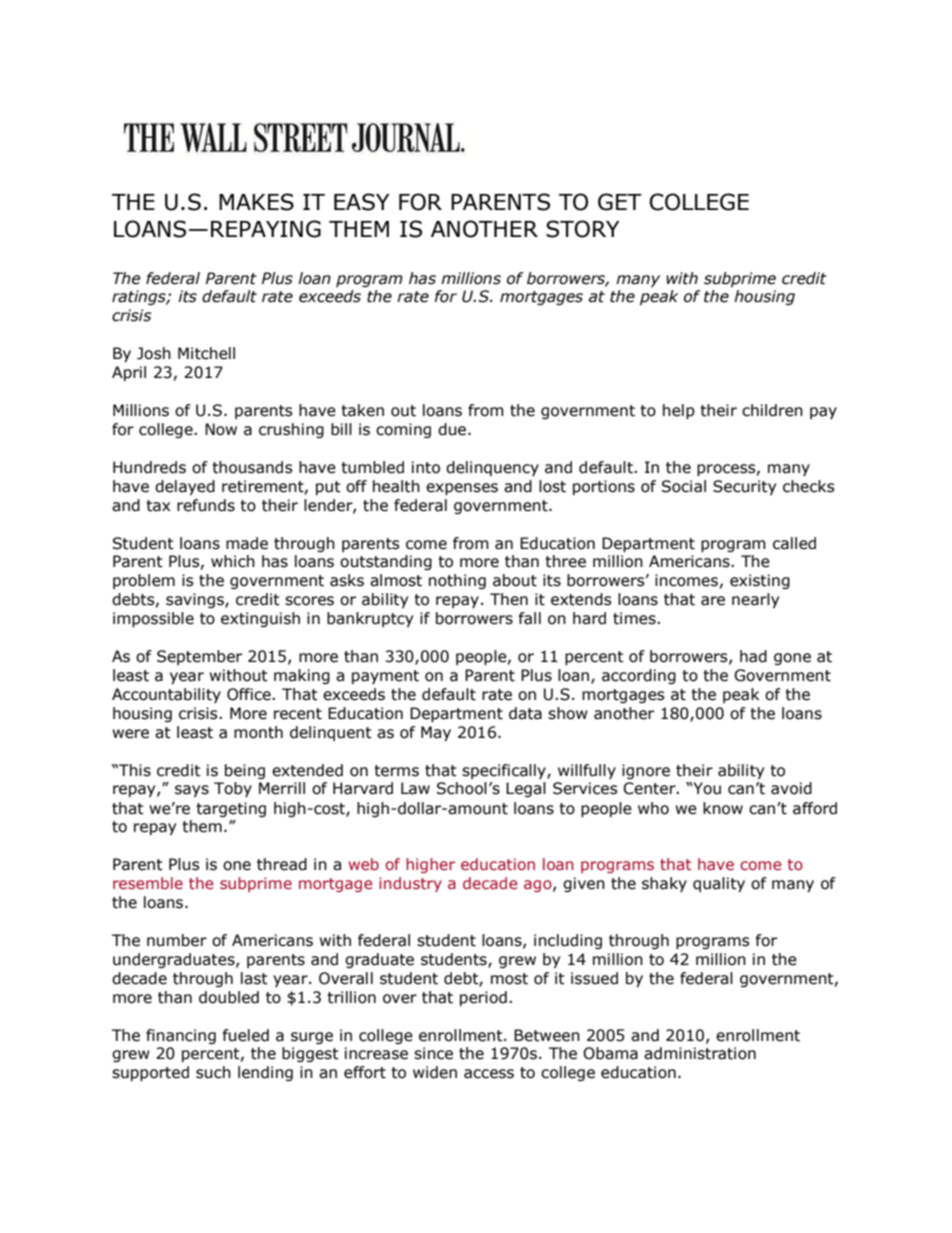  What do you see at coordinates (453, 429) in the screenshot?
I see `due` at bounding box center [453, 429].
